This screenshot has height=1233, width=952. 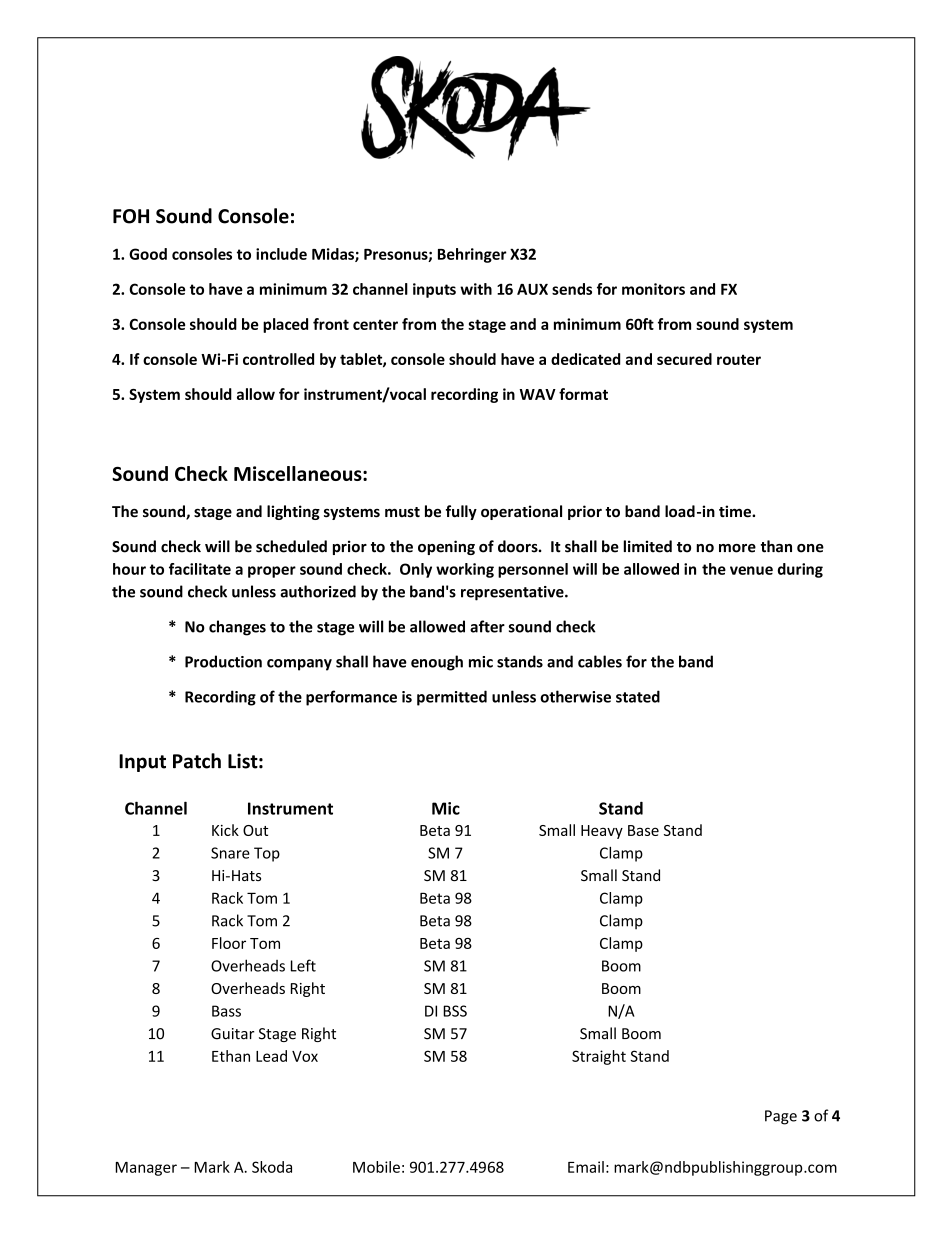 I want to click on monitors, so click(x=653, y=289).
